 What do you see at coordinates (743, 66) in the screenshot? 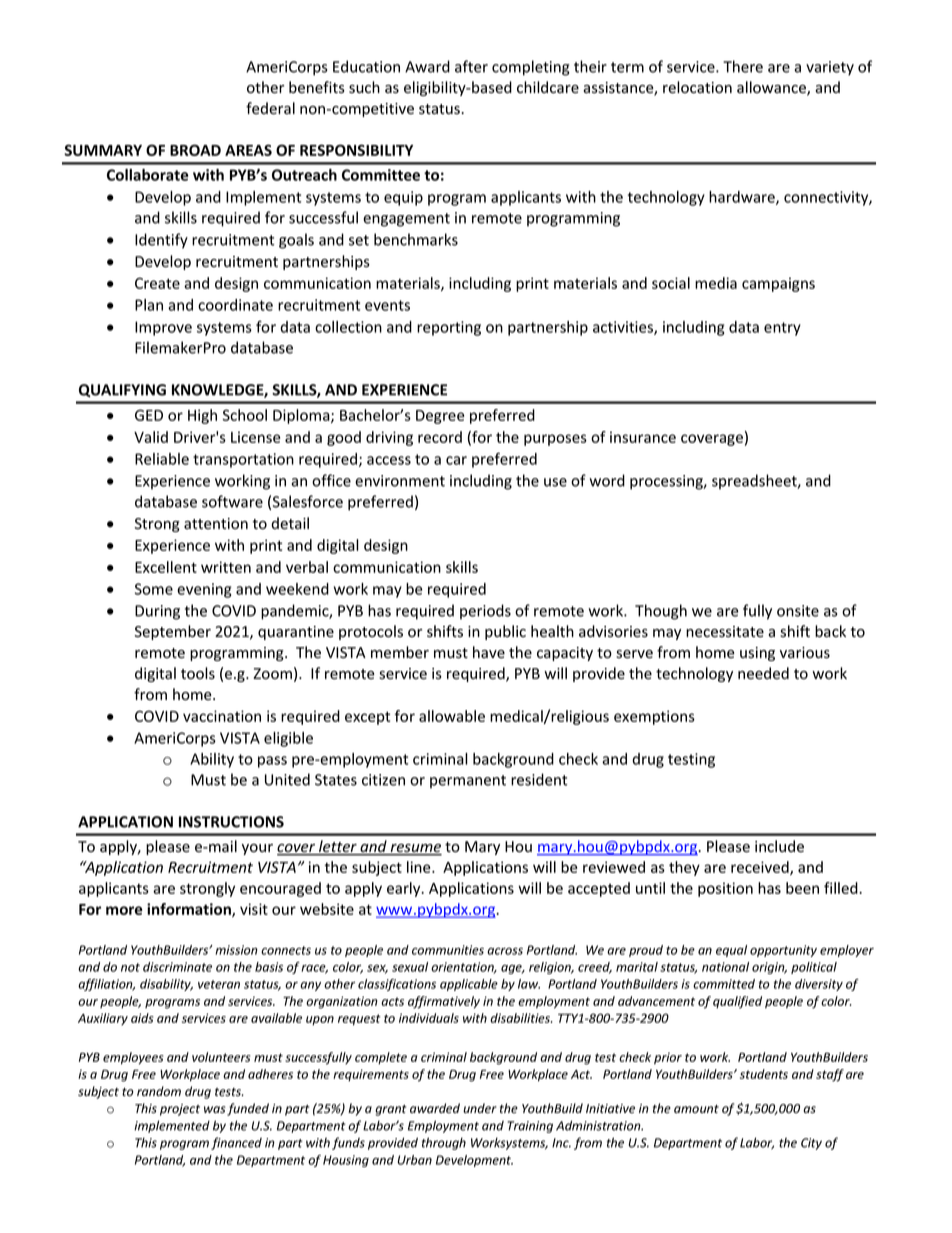
I see `There` at bounding box center [743, 66].
